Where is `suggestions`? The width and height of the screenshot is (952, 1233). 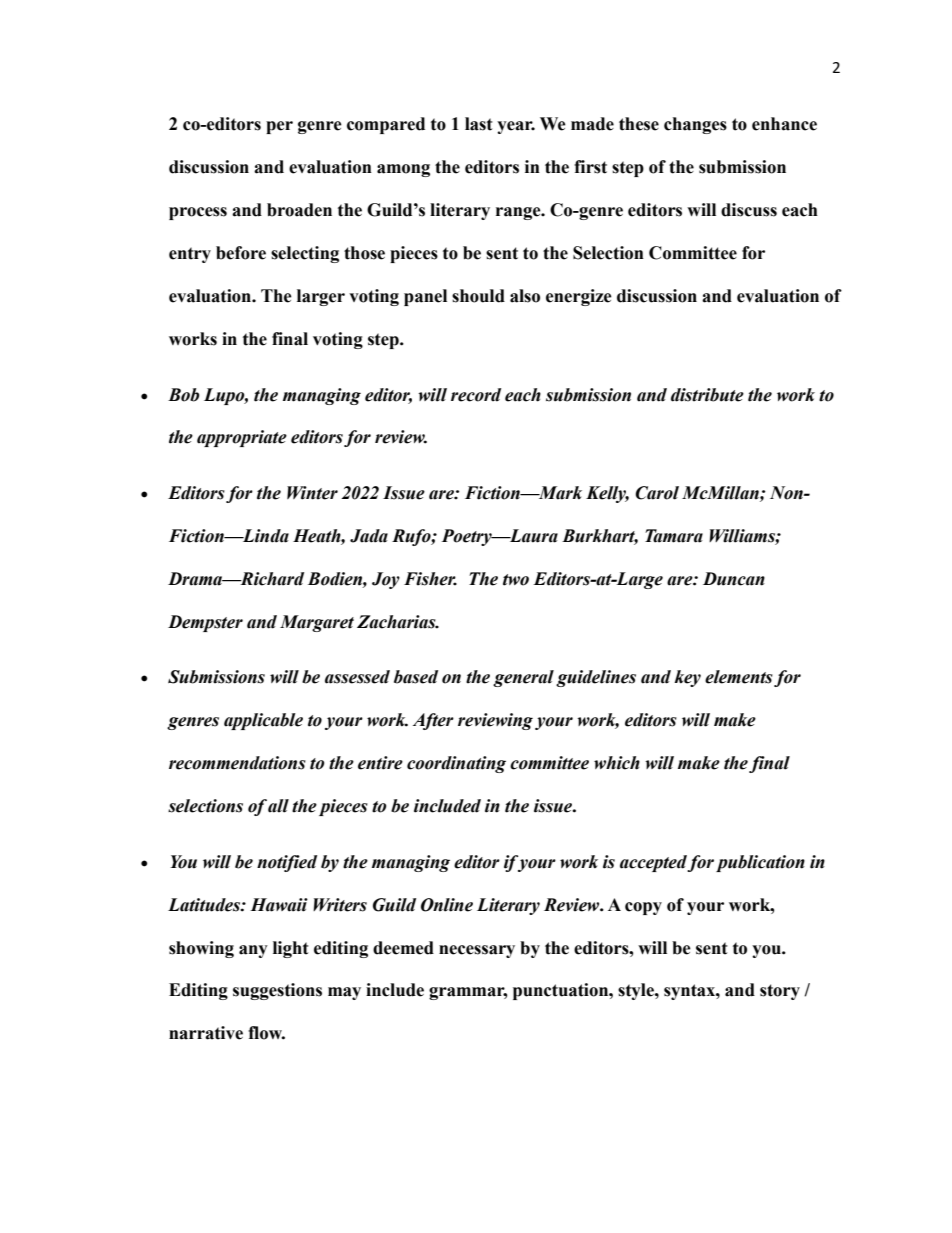 suggestions is located at coordinates (277, 991).
